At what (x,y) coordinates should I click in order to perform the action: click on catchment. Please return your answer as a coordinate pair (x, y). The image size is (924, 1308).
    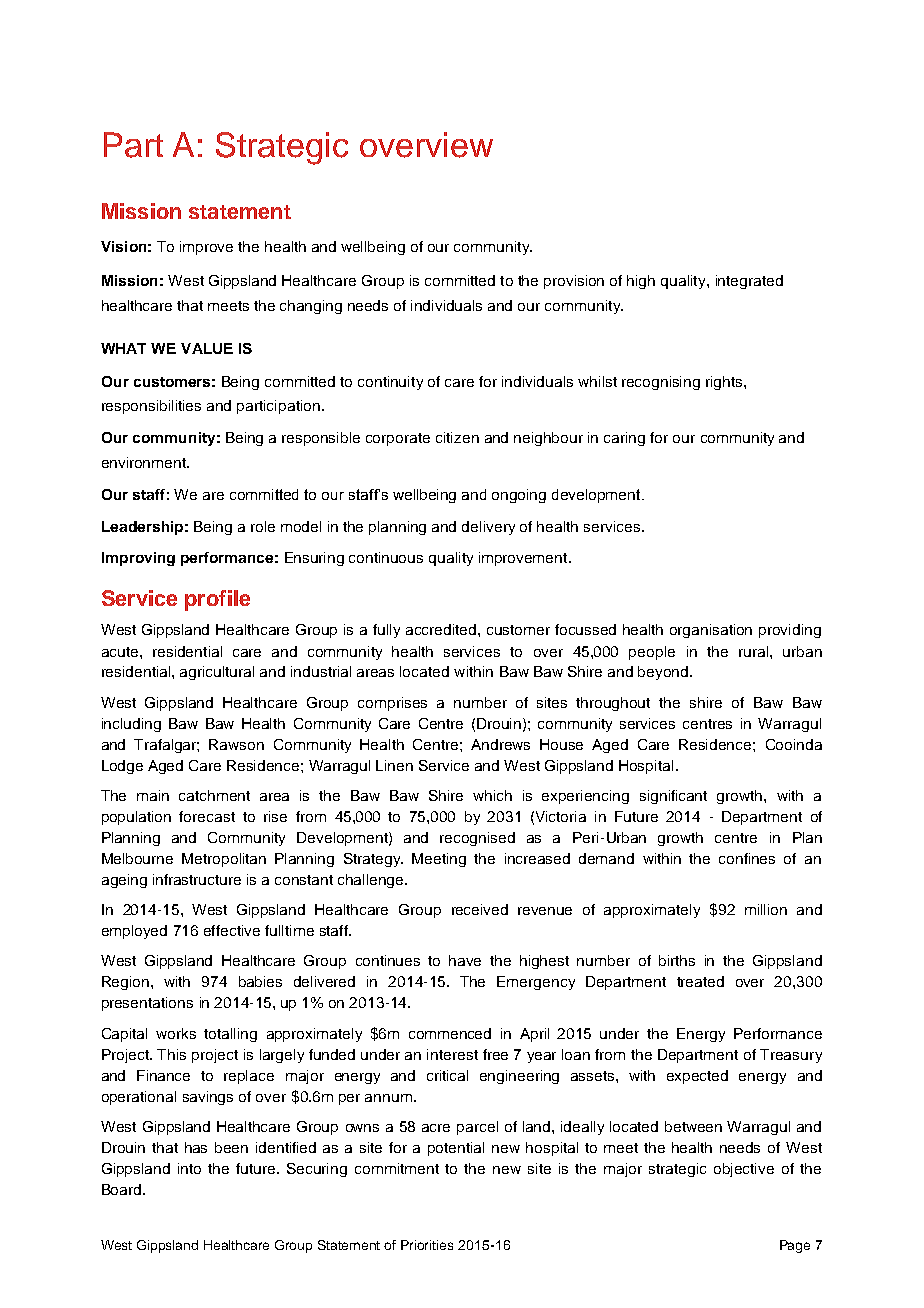
    Looking at the image, I should click on (214, 795).
